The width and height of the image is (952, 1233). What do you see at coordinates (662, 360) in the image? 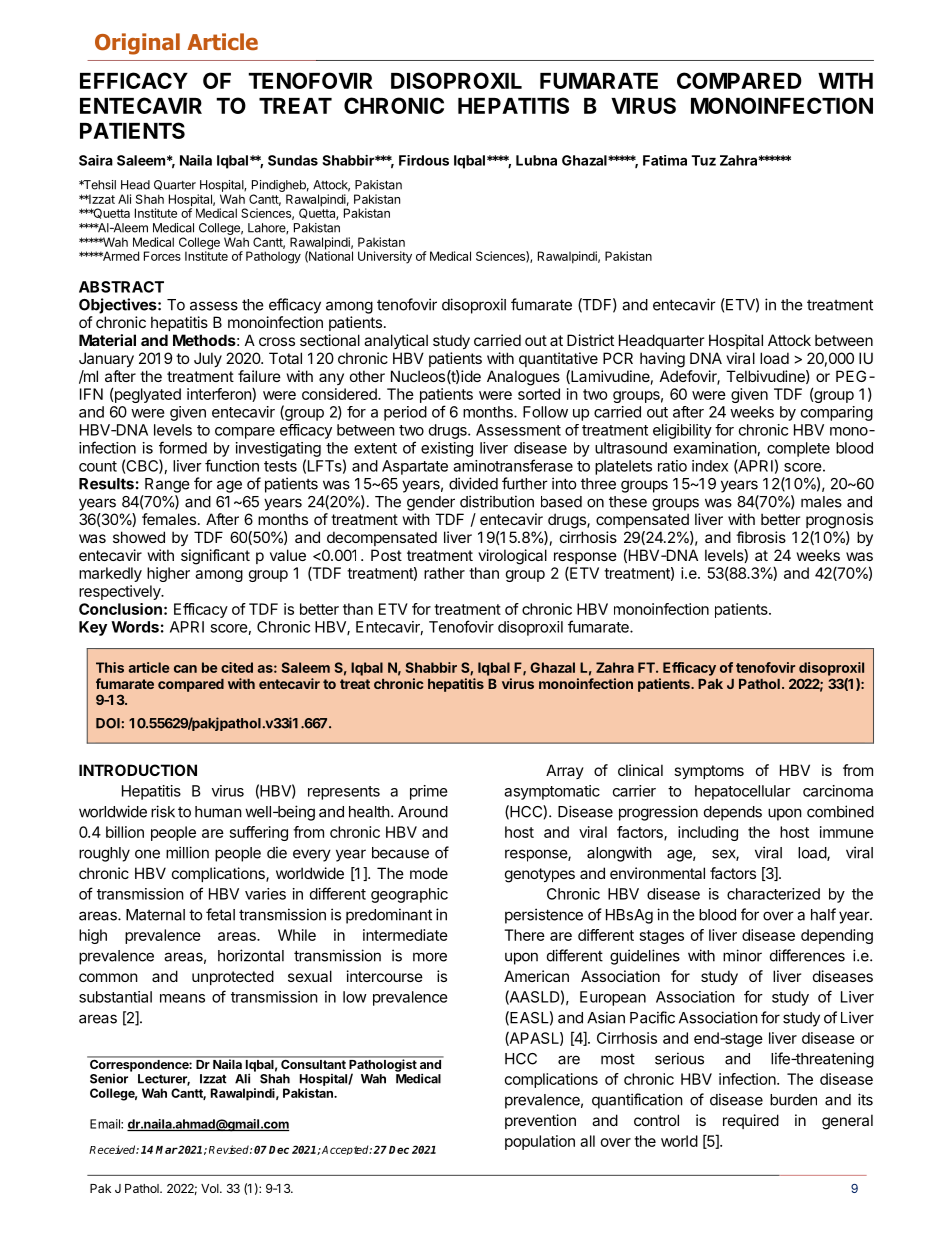
I see `having` at bounding box center [662, 360].
